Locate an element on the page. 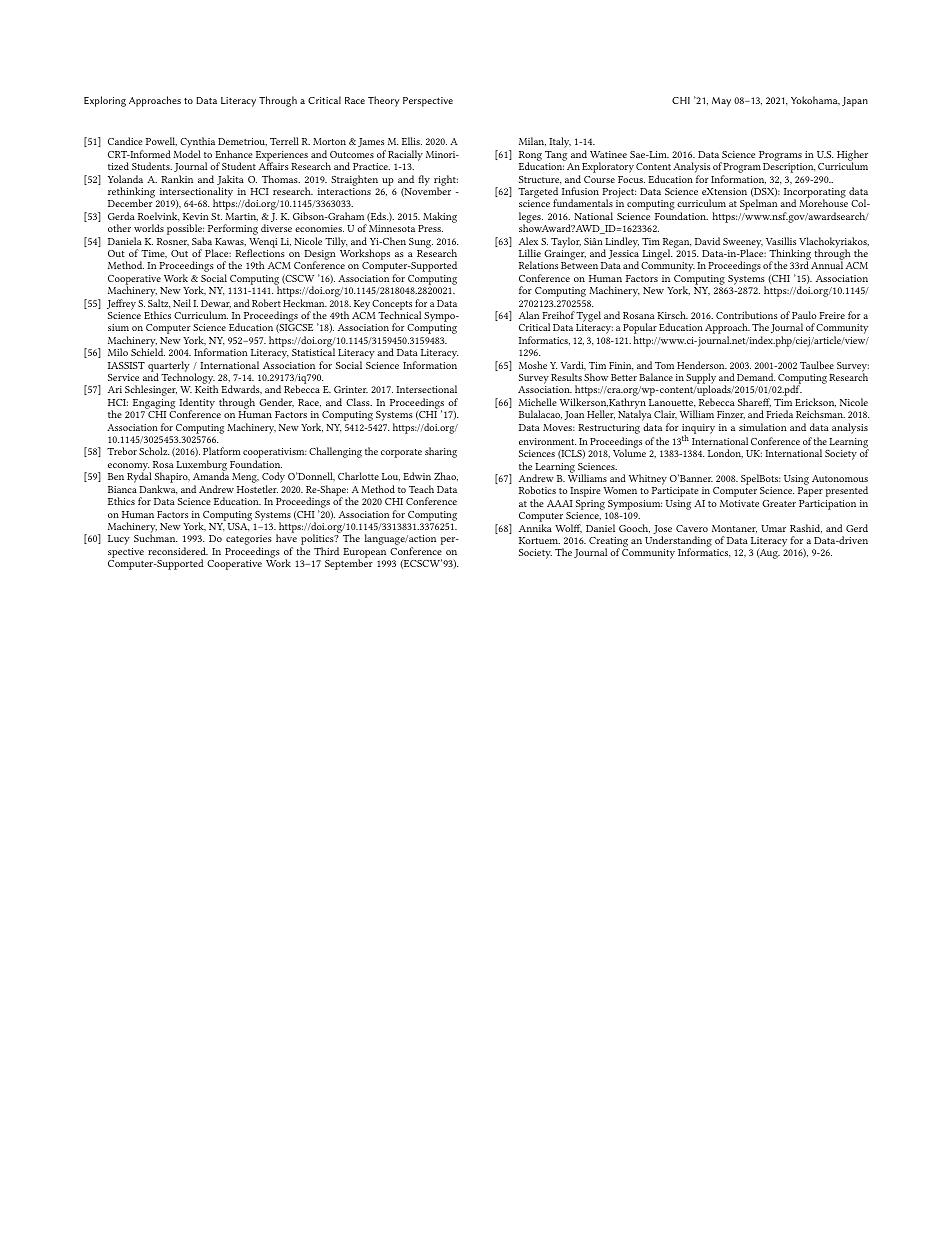 Image resolution: width=952 pixels, height=1233 pixels. sharing is located at coordinates (441, 452).
